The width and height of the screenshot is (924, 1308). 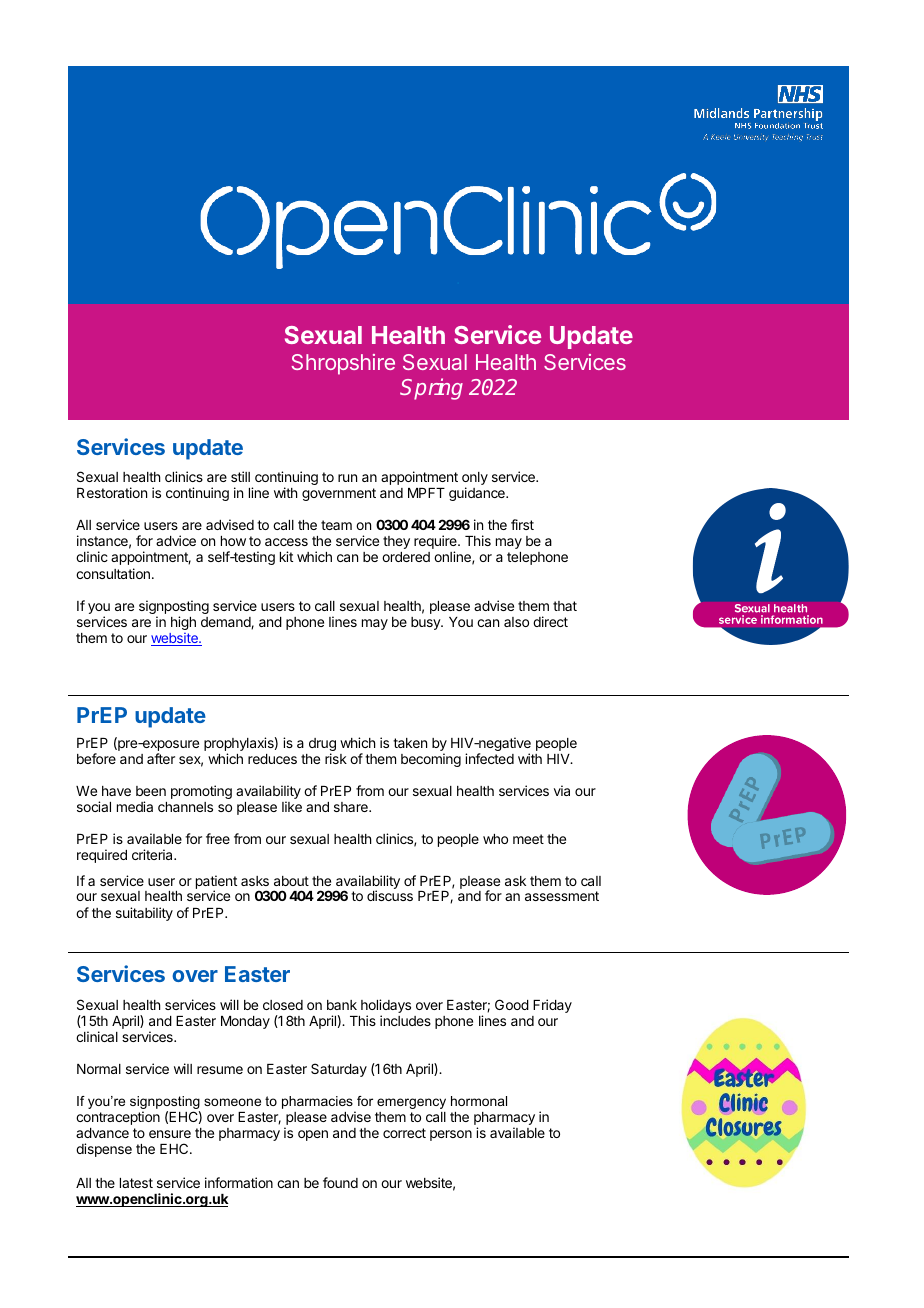 What do you see at coordinates (112, 492) in the screenshot?
I see `Restoration` at bounding box center [112, 492].
